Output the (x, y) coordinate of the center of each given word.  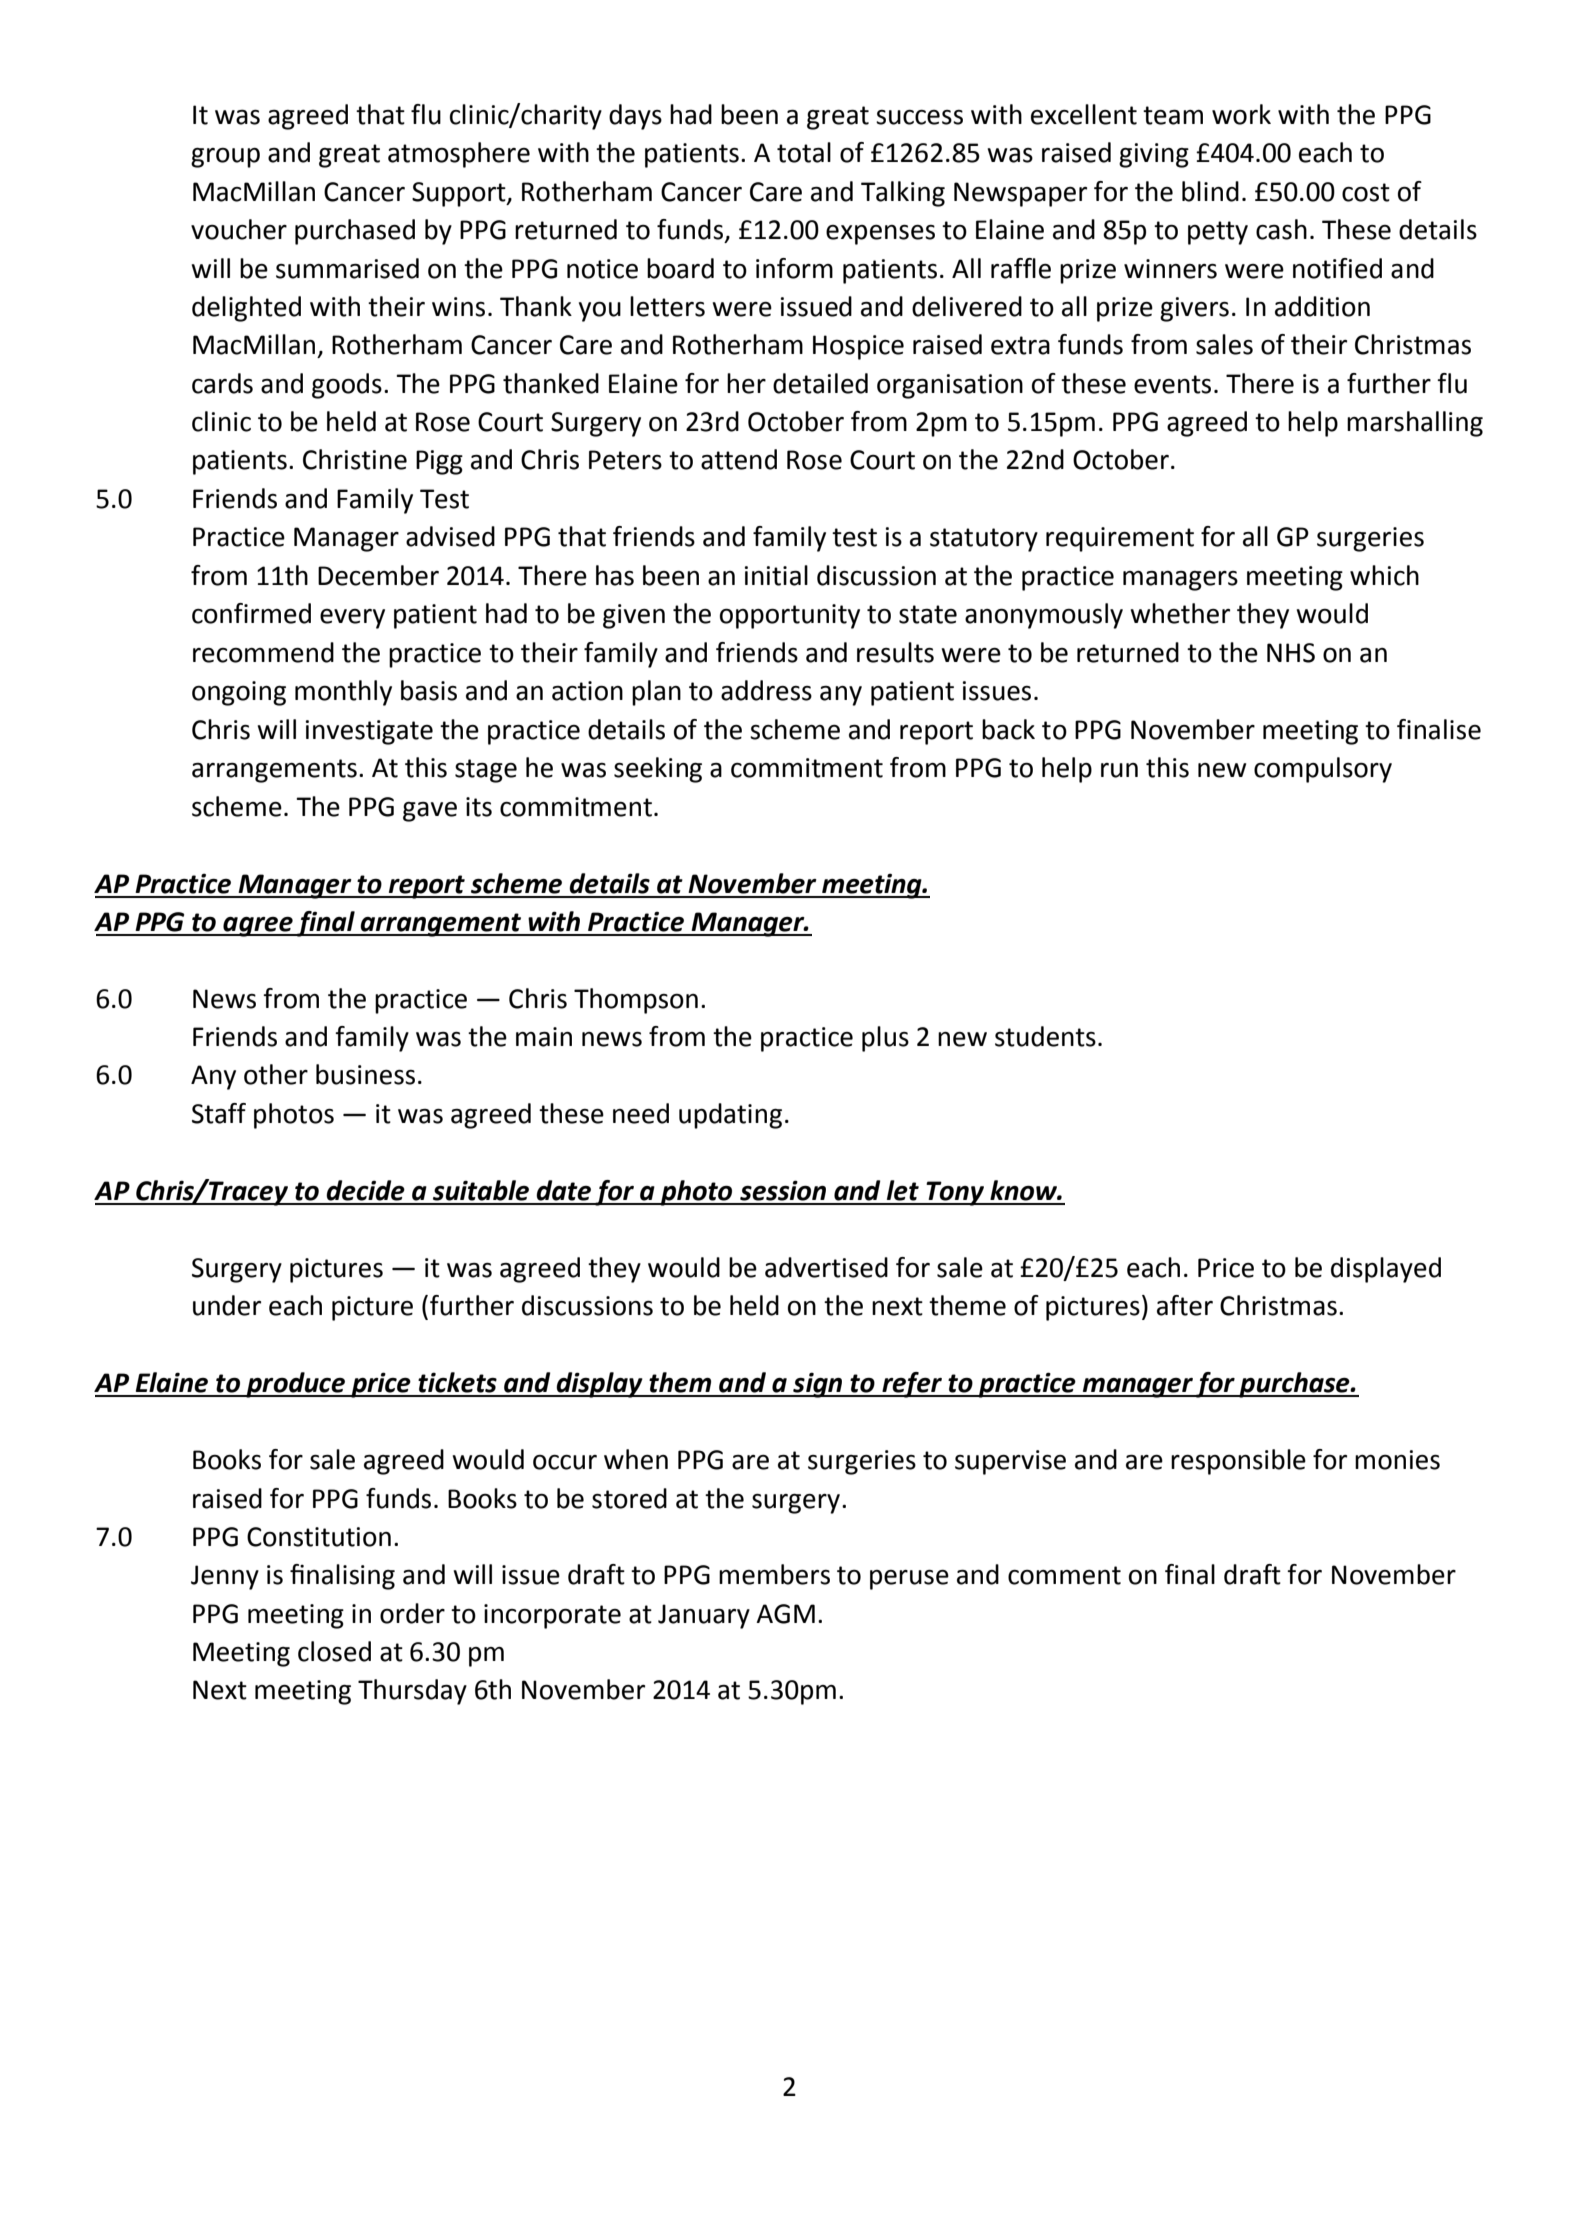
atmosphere (459, 155)
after (1185, 1305)
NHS (1291, 653)
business (365, 1074)
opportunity (790, 616)
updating (730, 1116)
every (352, 619)
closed (334, 1651)
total (804, 152)
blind (1210, 191)
